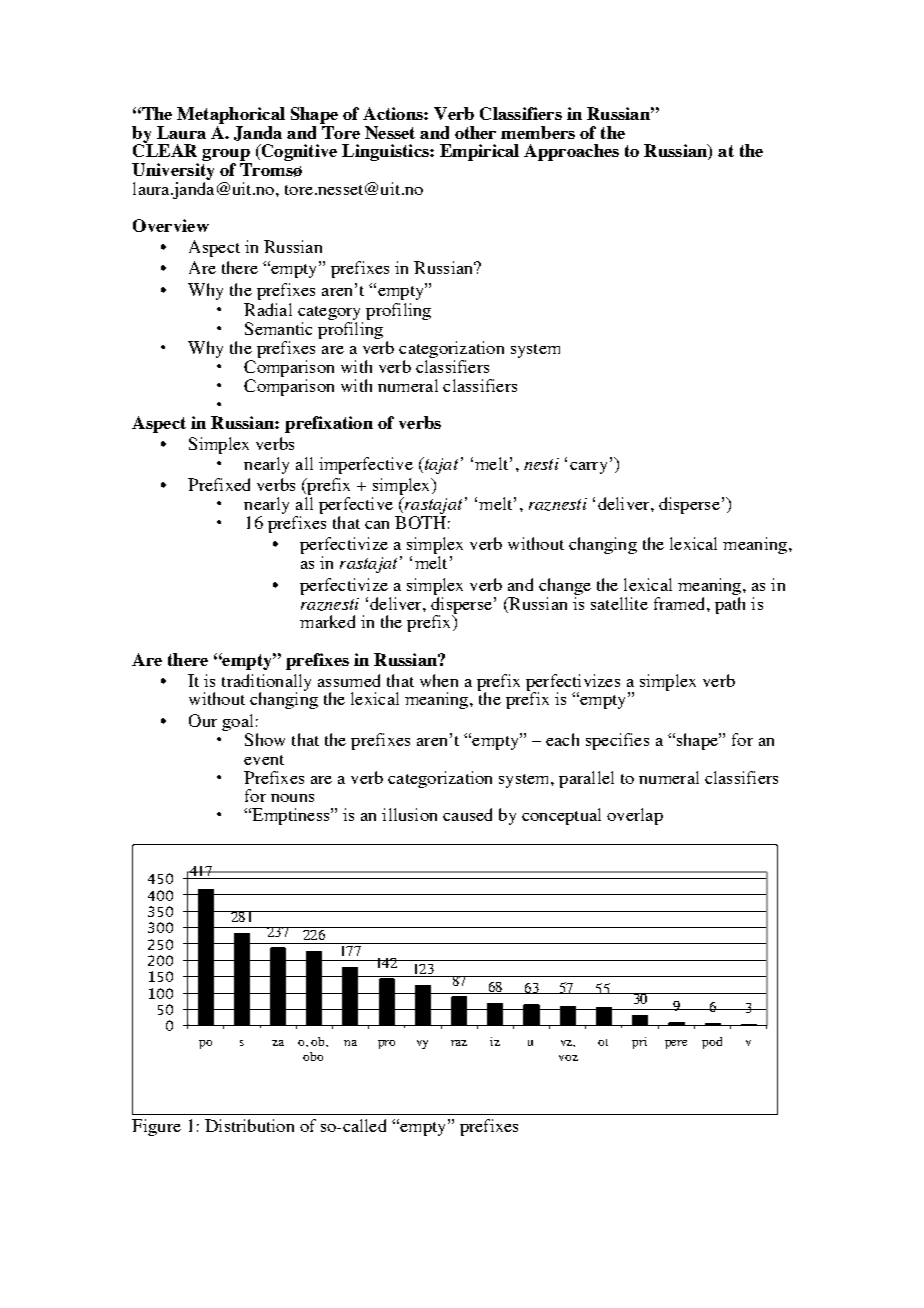 This page has height=1308, width=924. Describe the element at coordinates (475, 132) in the page. I see `other` at that location.
